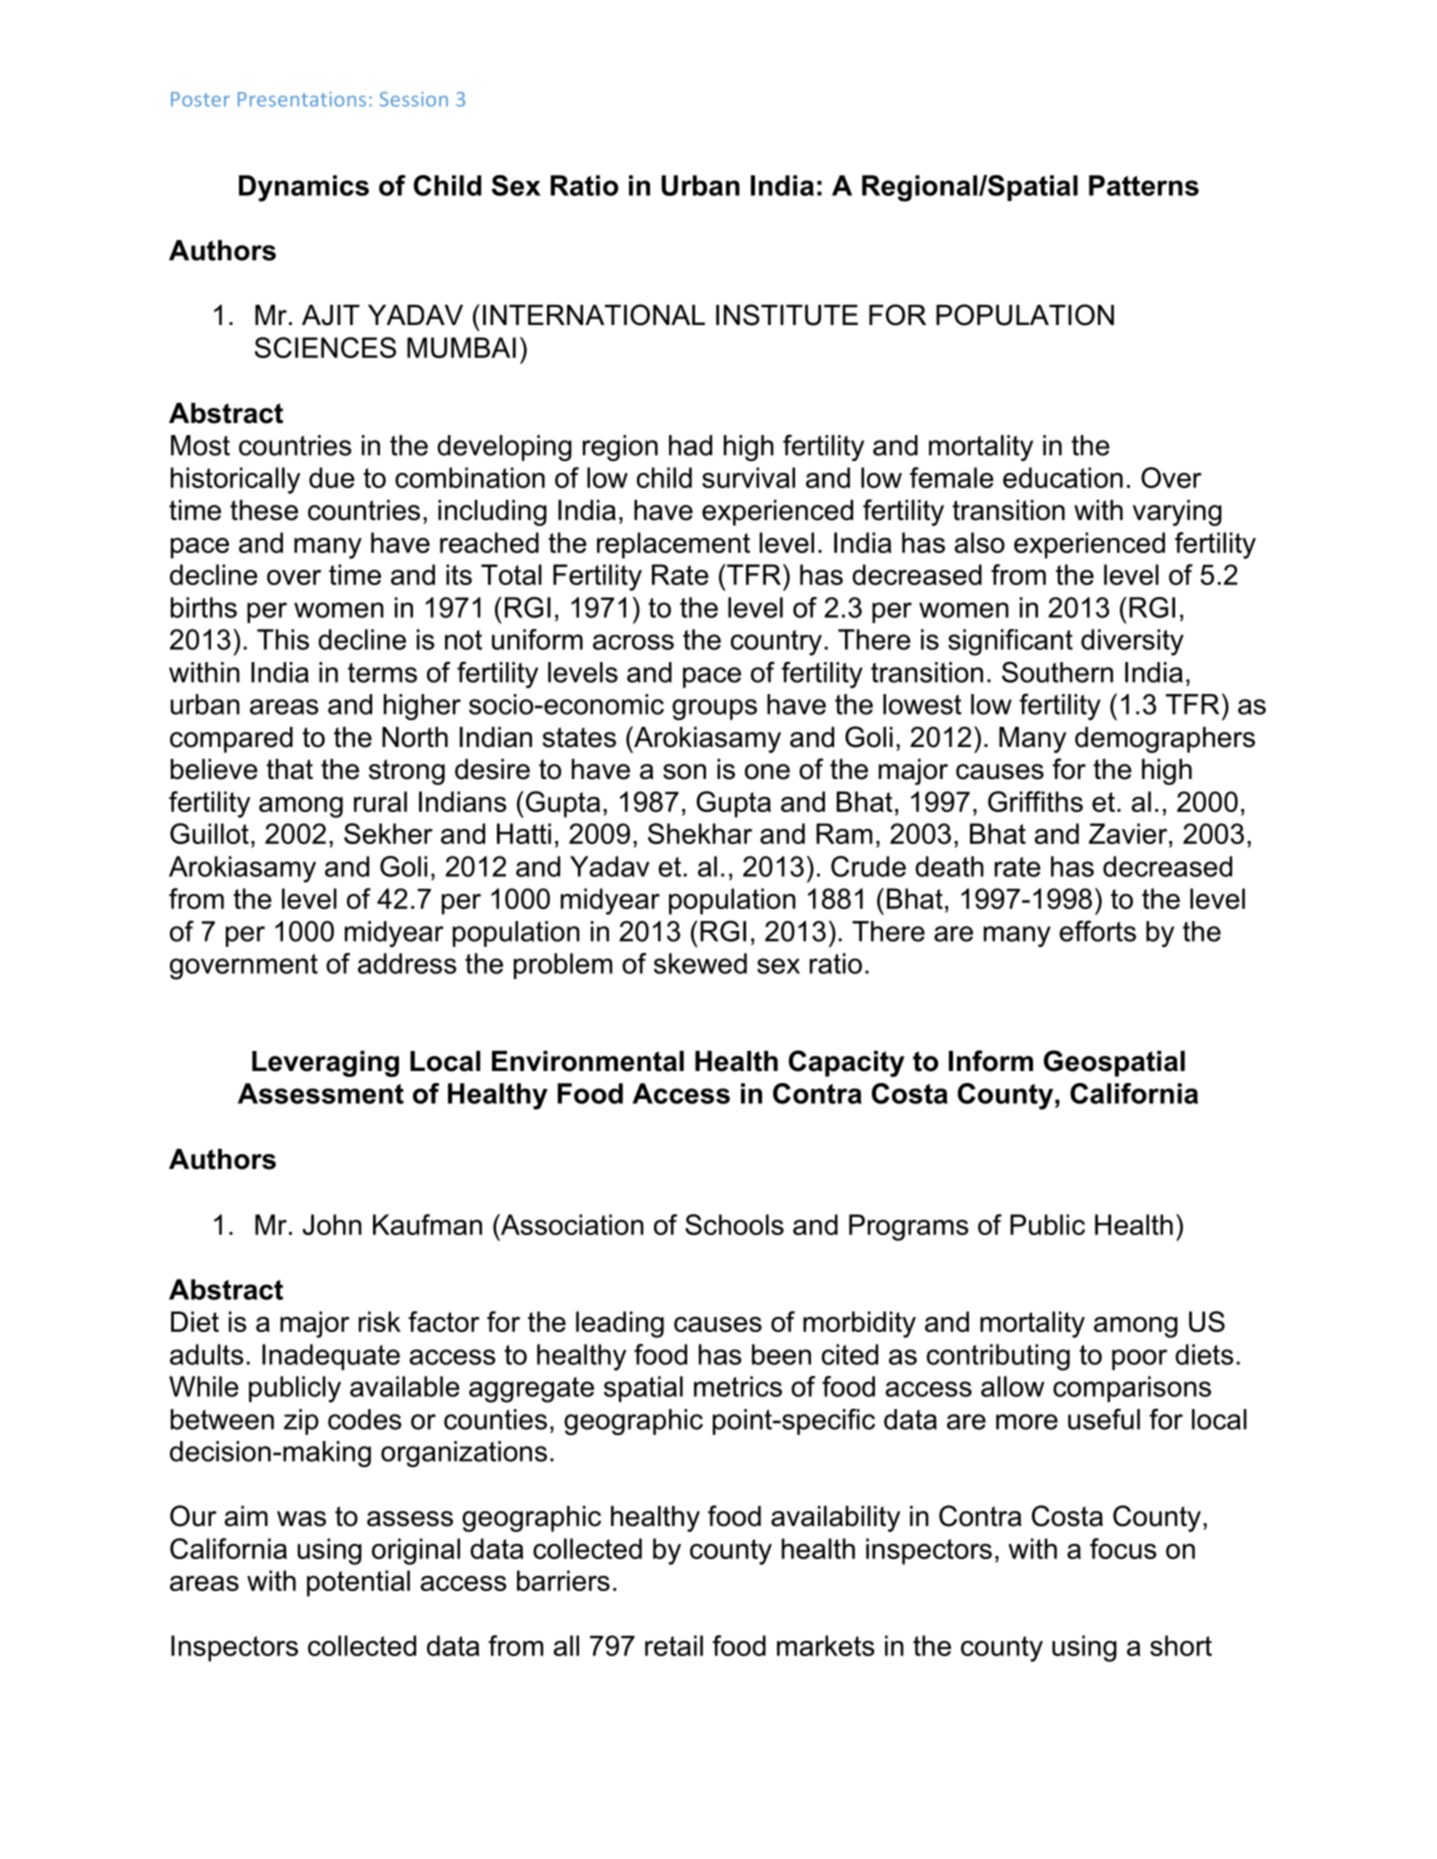  Describe the element at coordinates (1098, 931) in the image. I see `efforts` at that location.
